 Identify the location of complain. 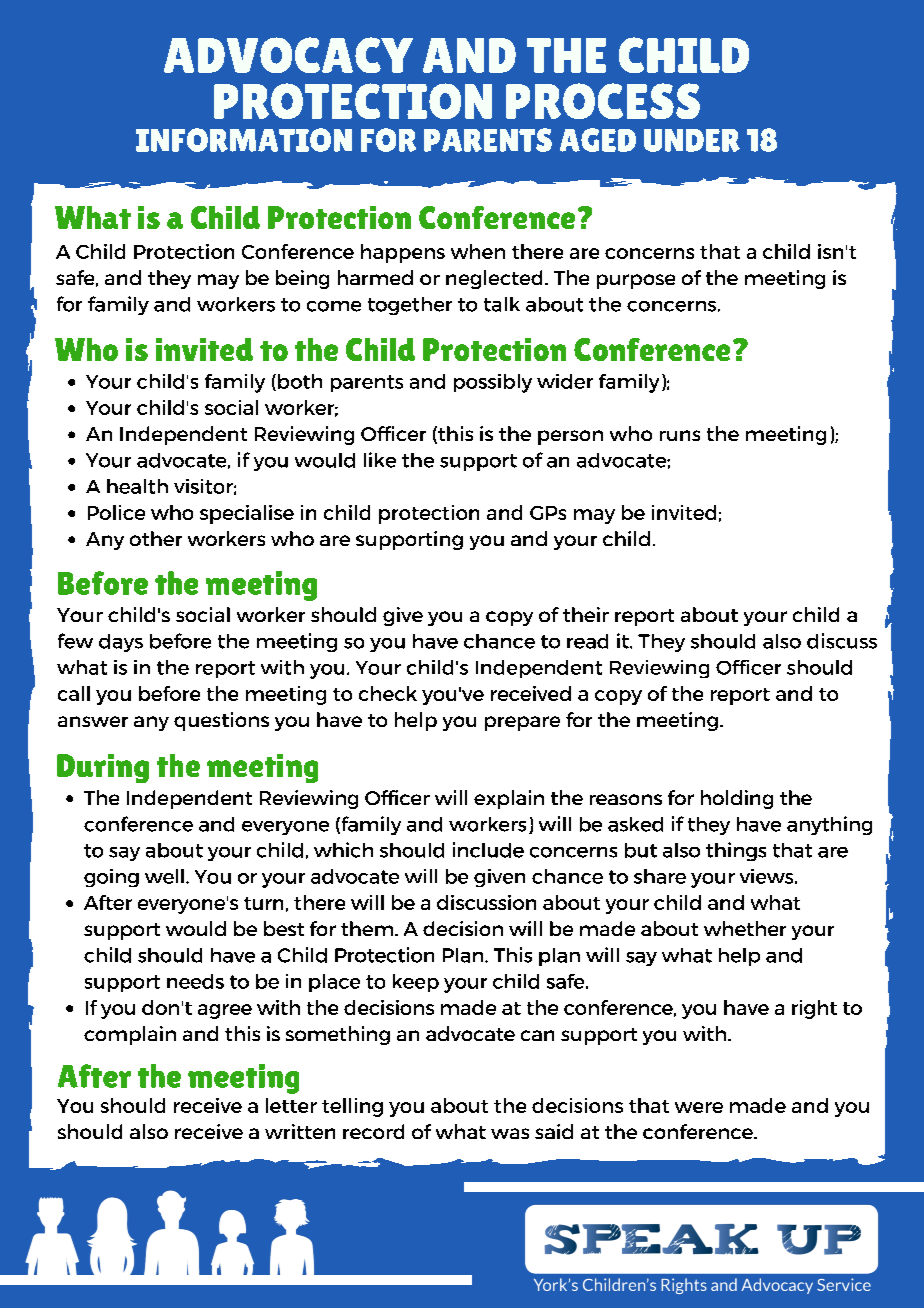
(130, 1035).
